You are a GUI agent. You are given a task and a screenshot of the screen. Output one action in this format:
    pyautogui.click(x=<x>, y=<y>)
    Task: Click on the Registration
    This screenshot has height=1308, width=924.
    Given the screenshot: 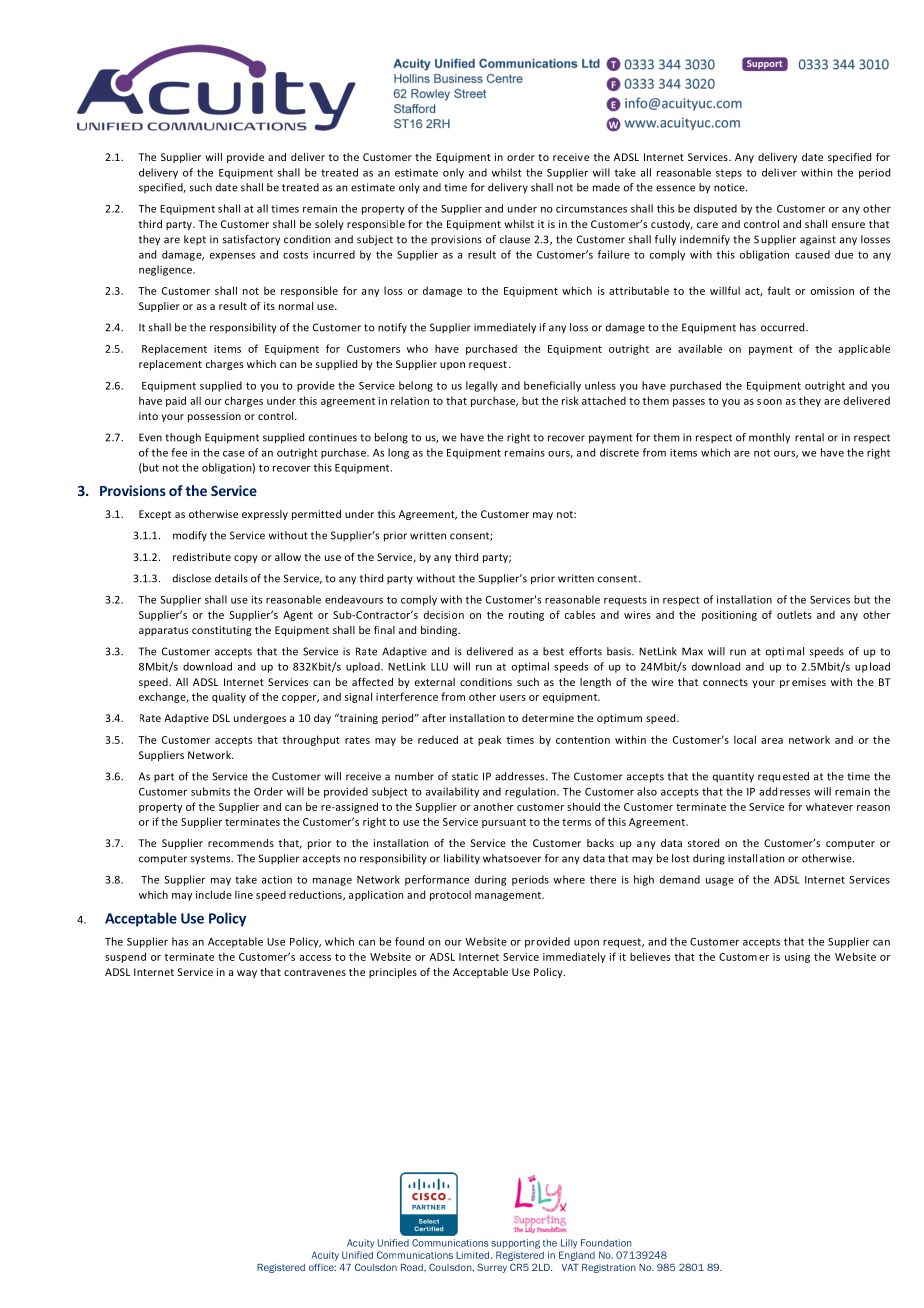 What is the action you would take?
    pyautogui.click(x=609, y=1268)
